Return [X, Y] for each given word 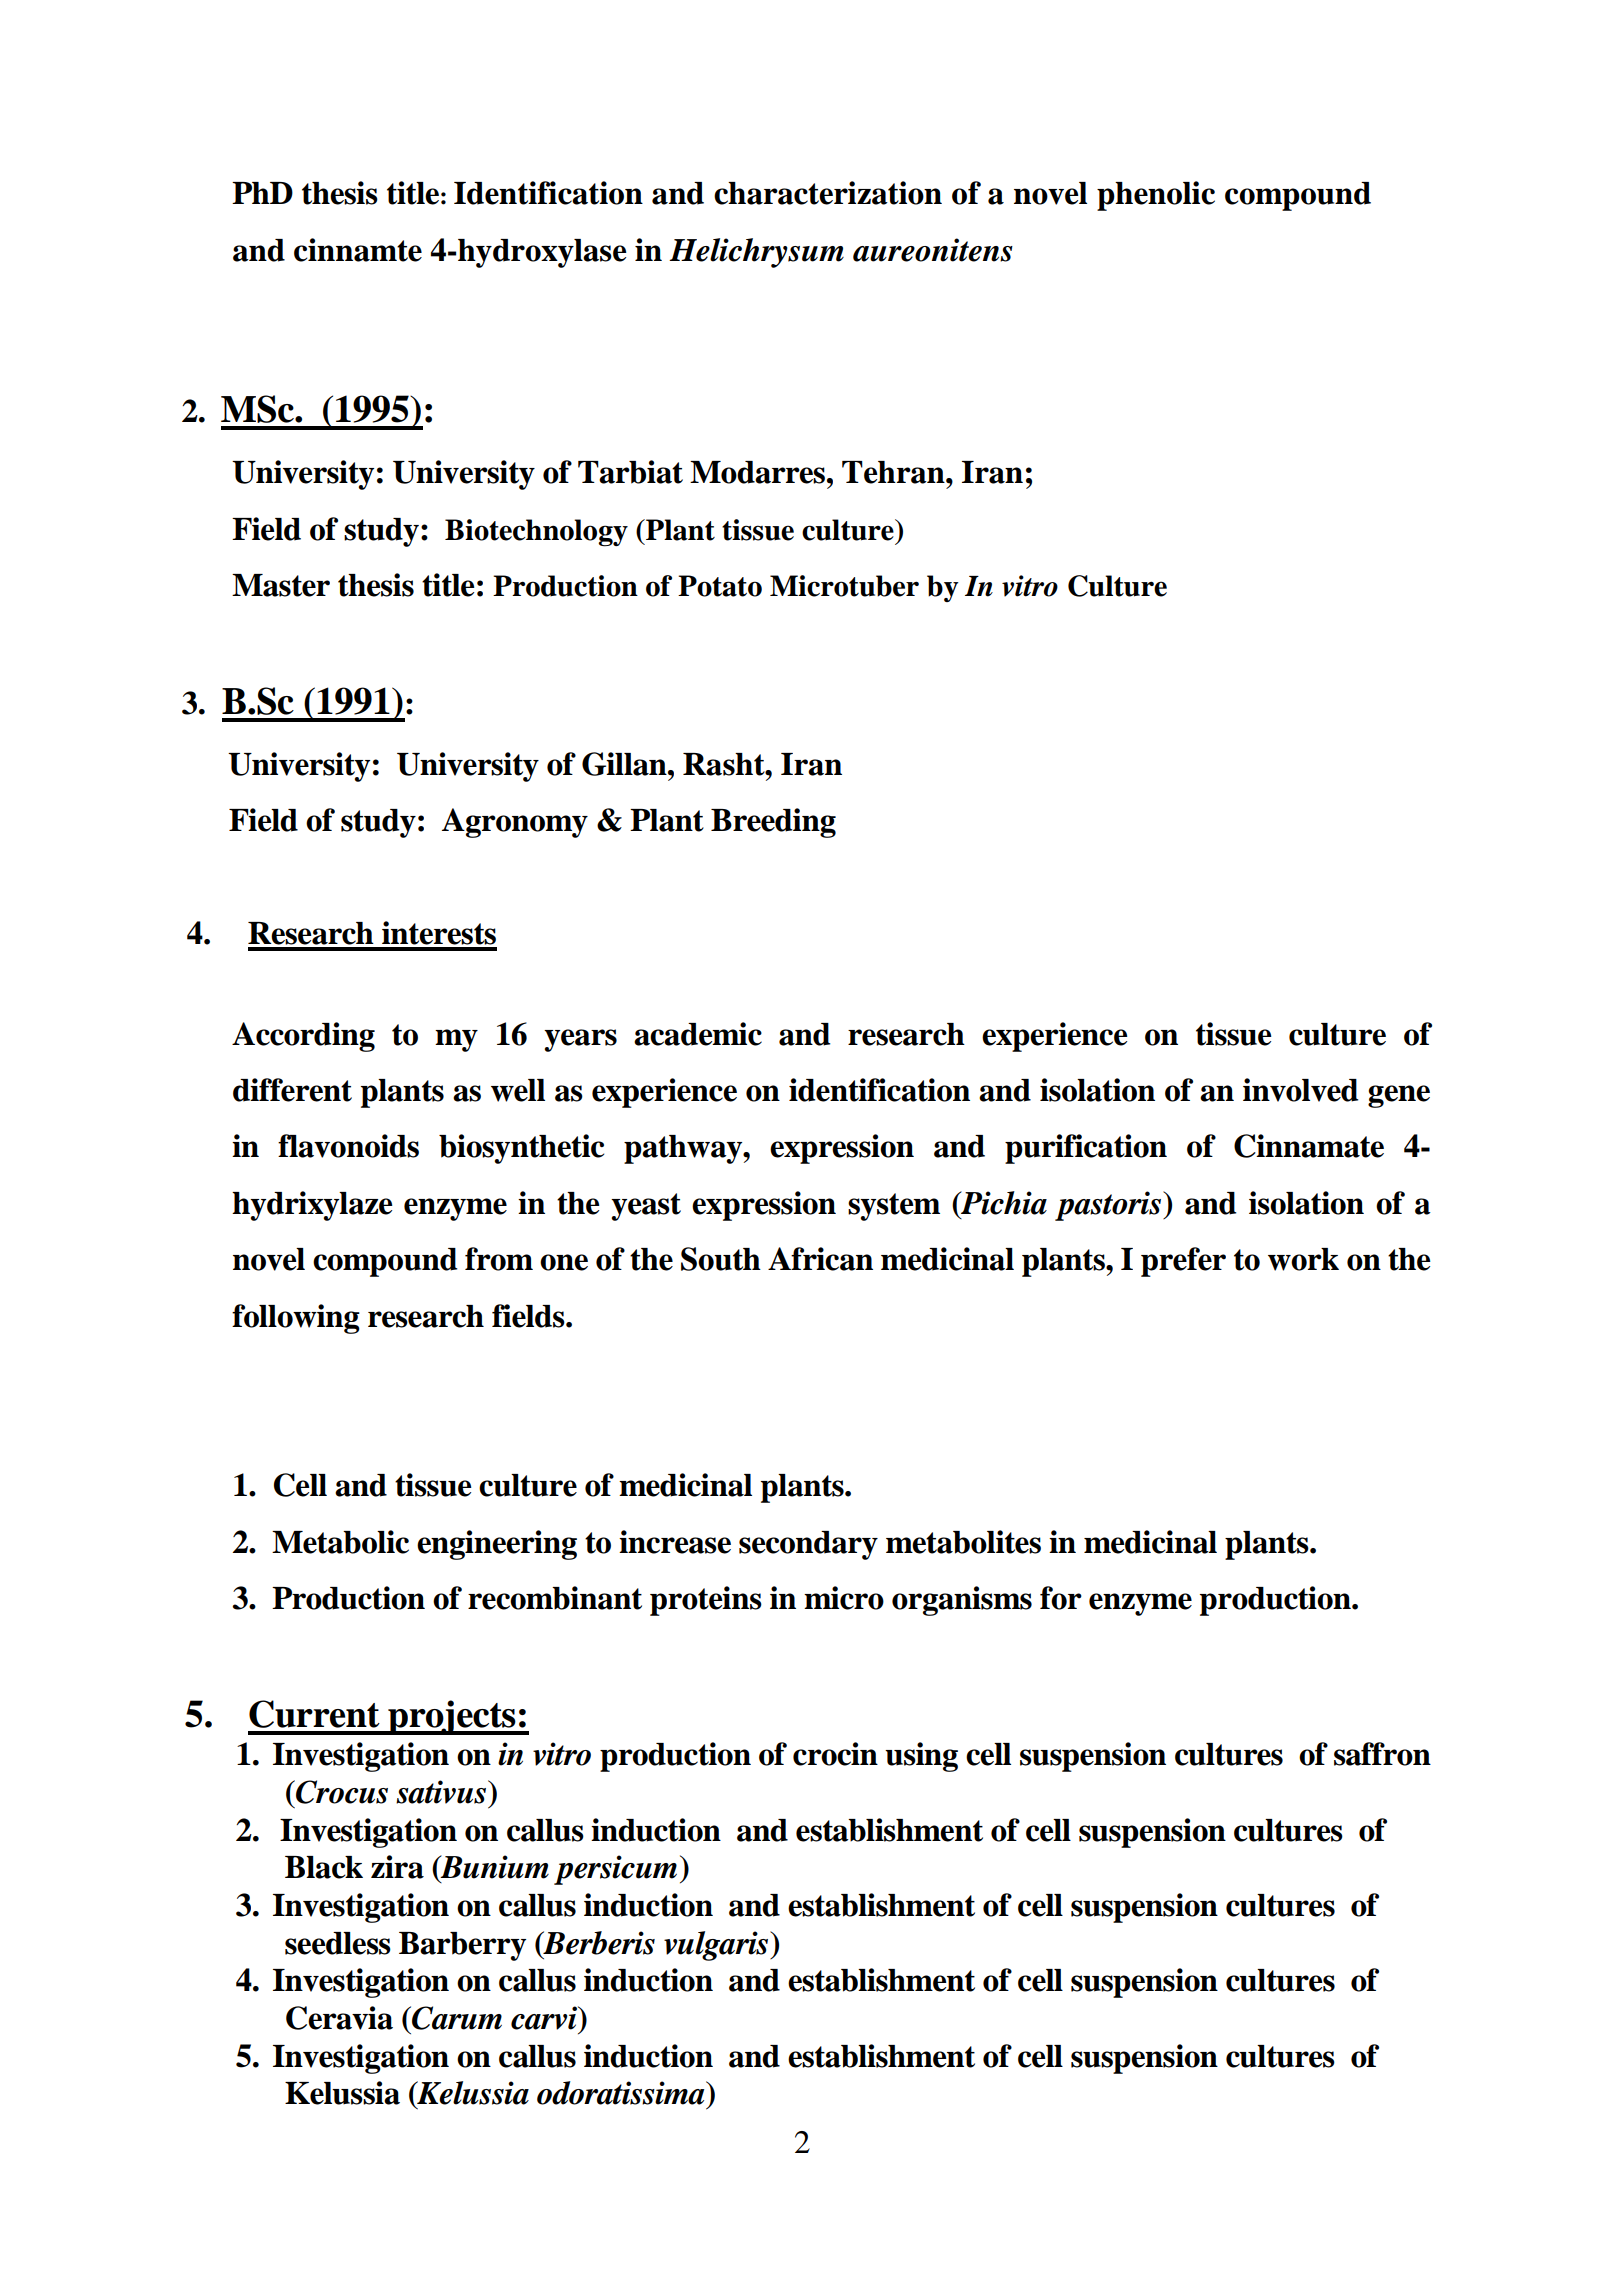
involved [1300, 1090]
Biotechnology [536, 533]
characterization [828, 193]
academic [698, 1034]
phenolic [1156, 196]
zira [397, 1867]
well [518, 1090]
